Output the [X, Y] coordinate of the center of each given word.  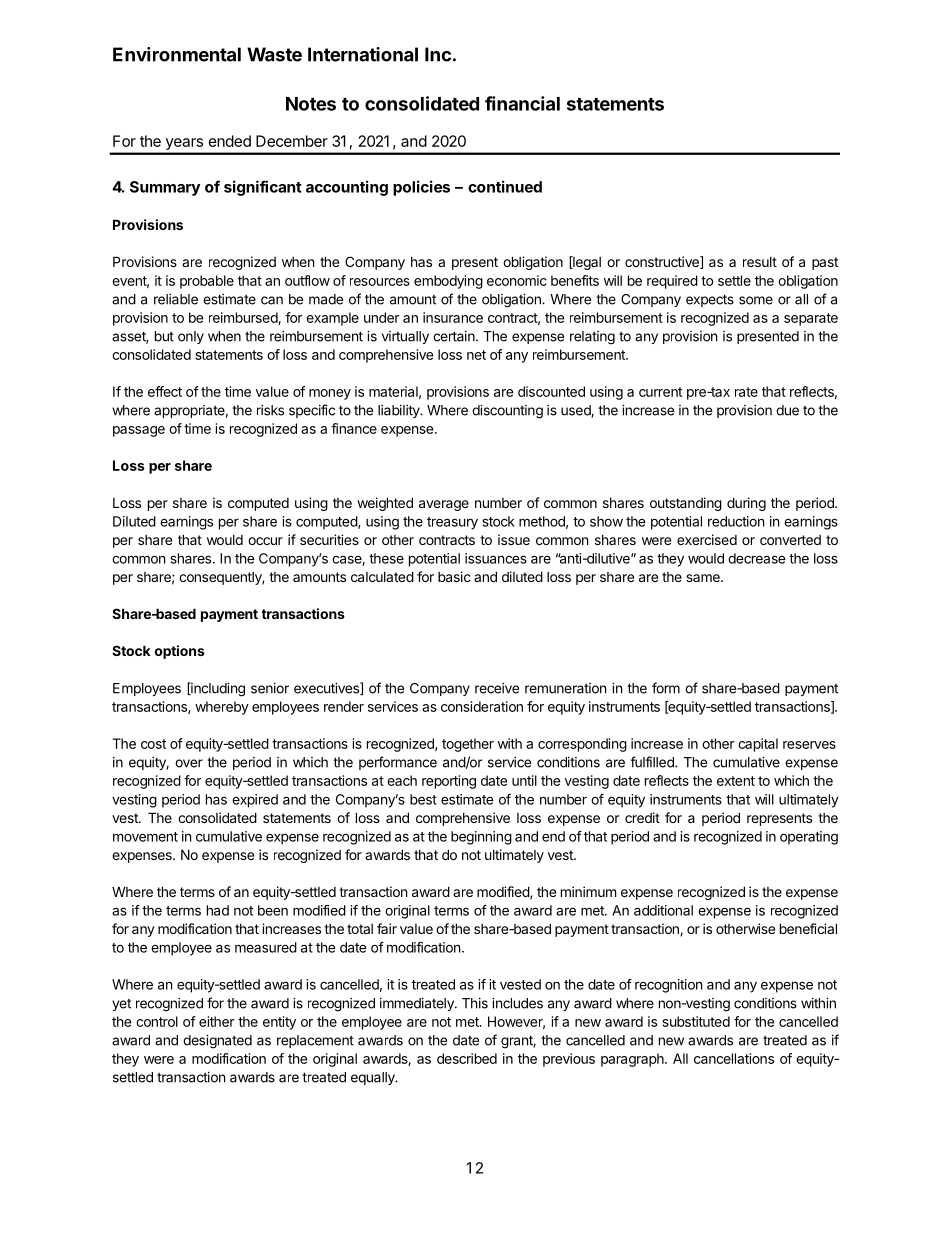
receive [497, 688]
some [756, 300]
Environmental [177, 54]
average [444, 505]
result [760, 262]
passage [139, 431]
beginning [481, 838]
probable [207, 282]
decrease [757, 558]
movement [145, 837]
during [746, 504]
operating [809, 838]
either [217, 1021]
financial [522, 103]
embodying [448, 282]
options [180, 652]
